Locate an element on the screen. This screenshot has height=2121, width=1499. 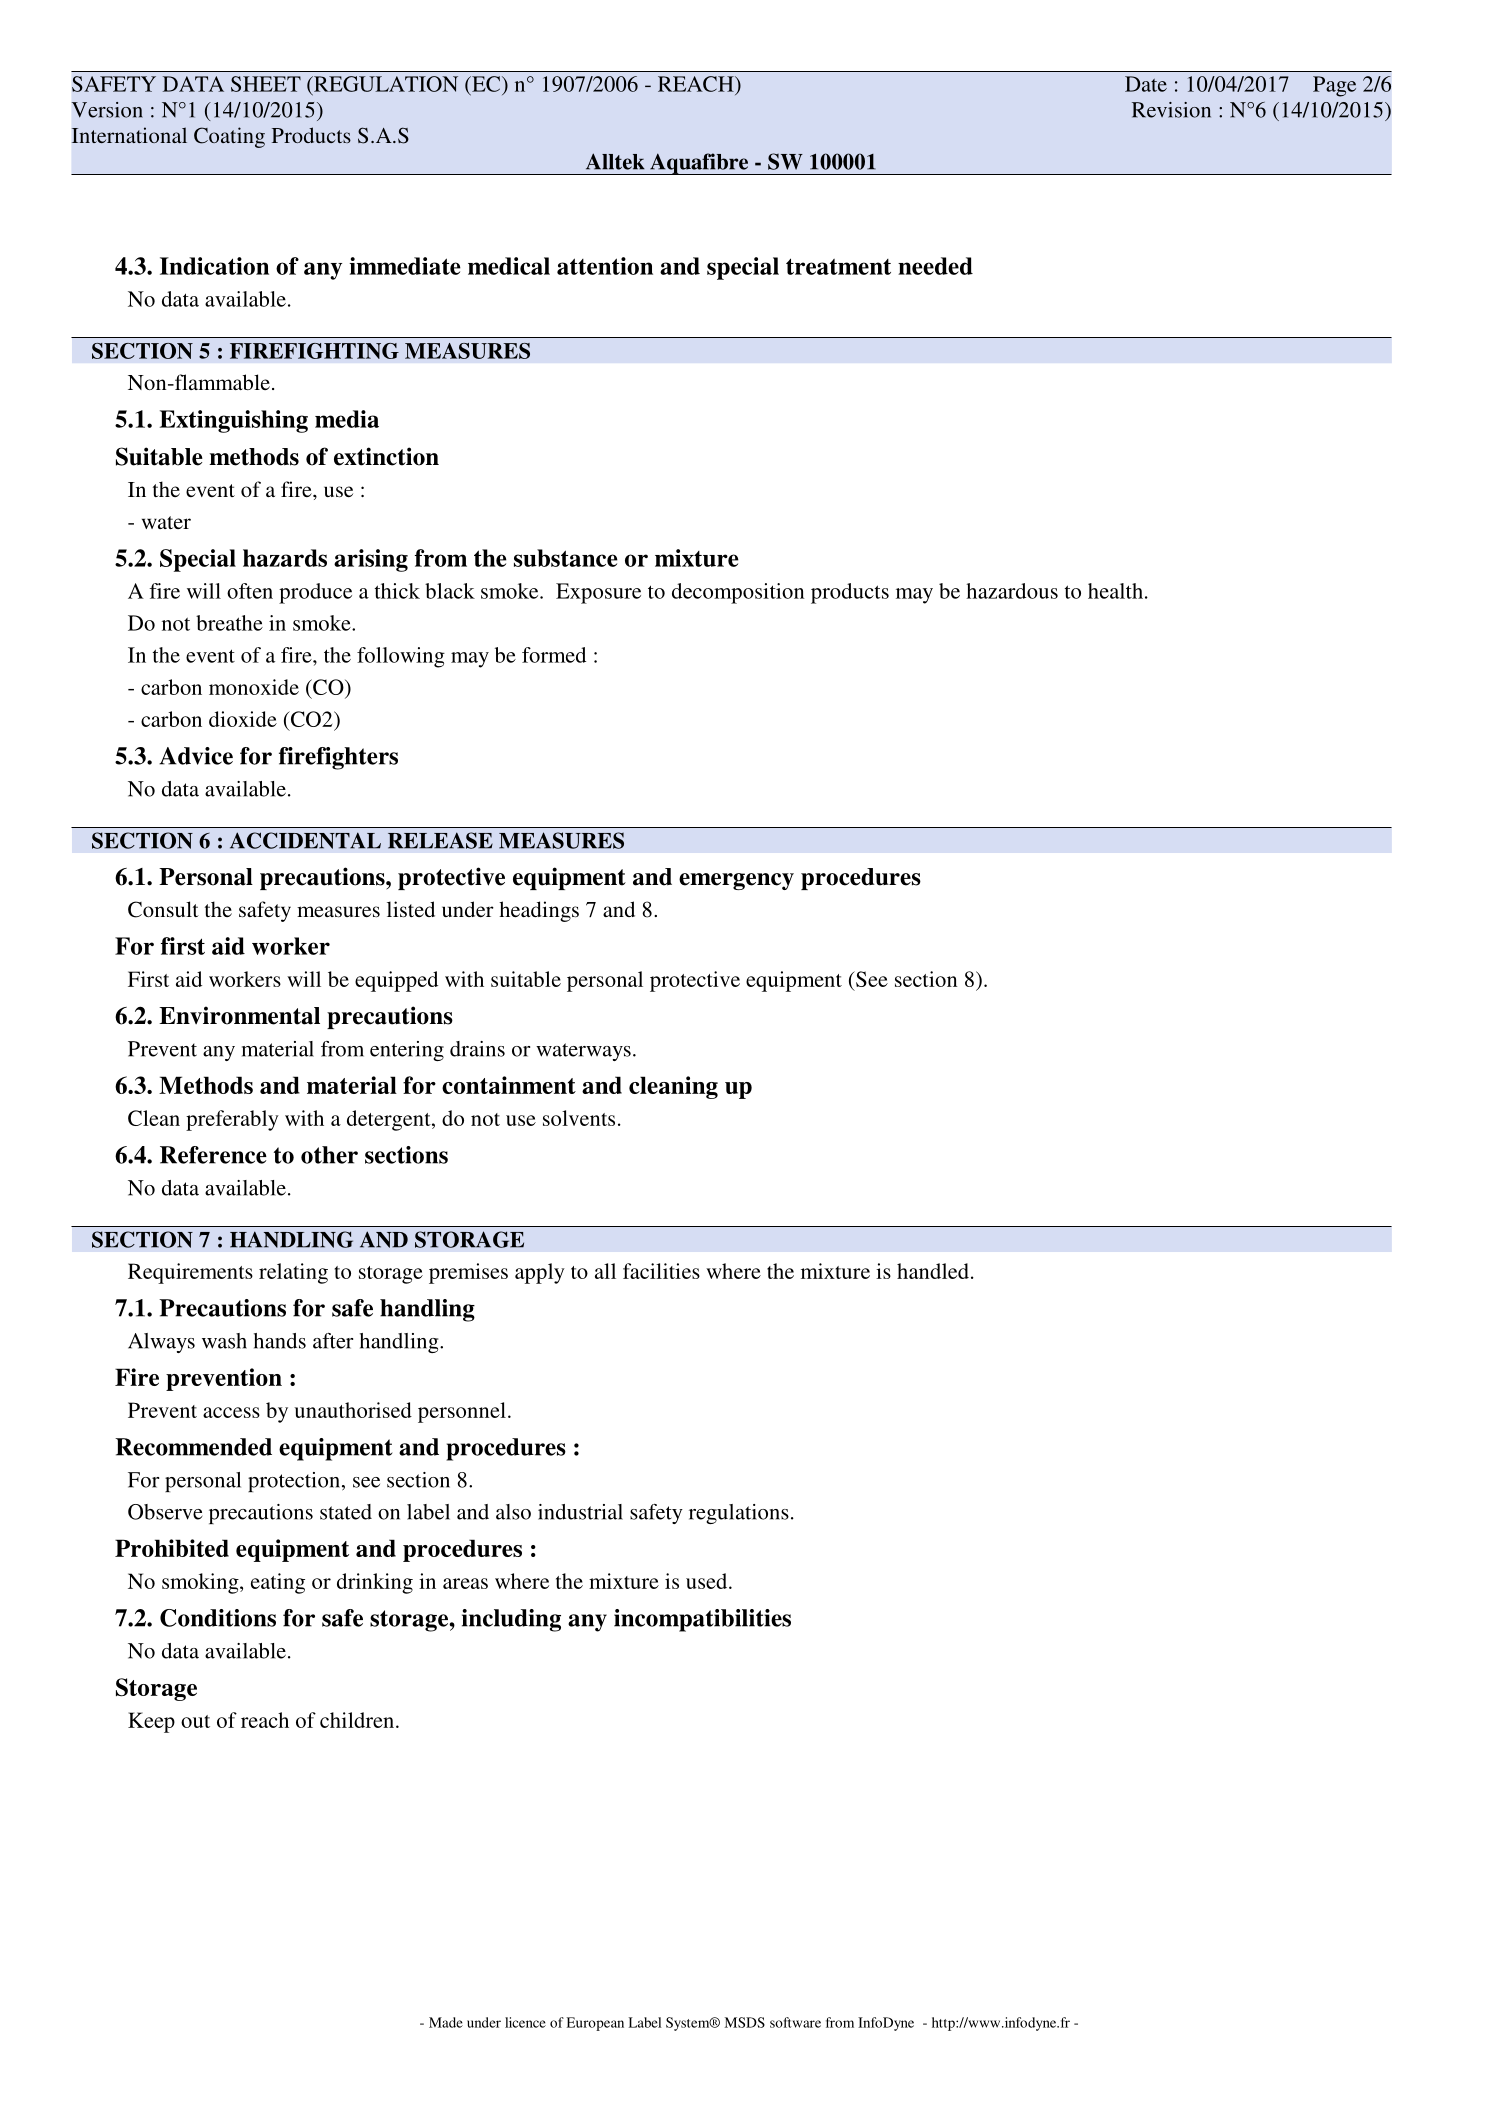
decomposition is located at coordinates (738, 593).
